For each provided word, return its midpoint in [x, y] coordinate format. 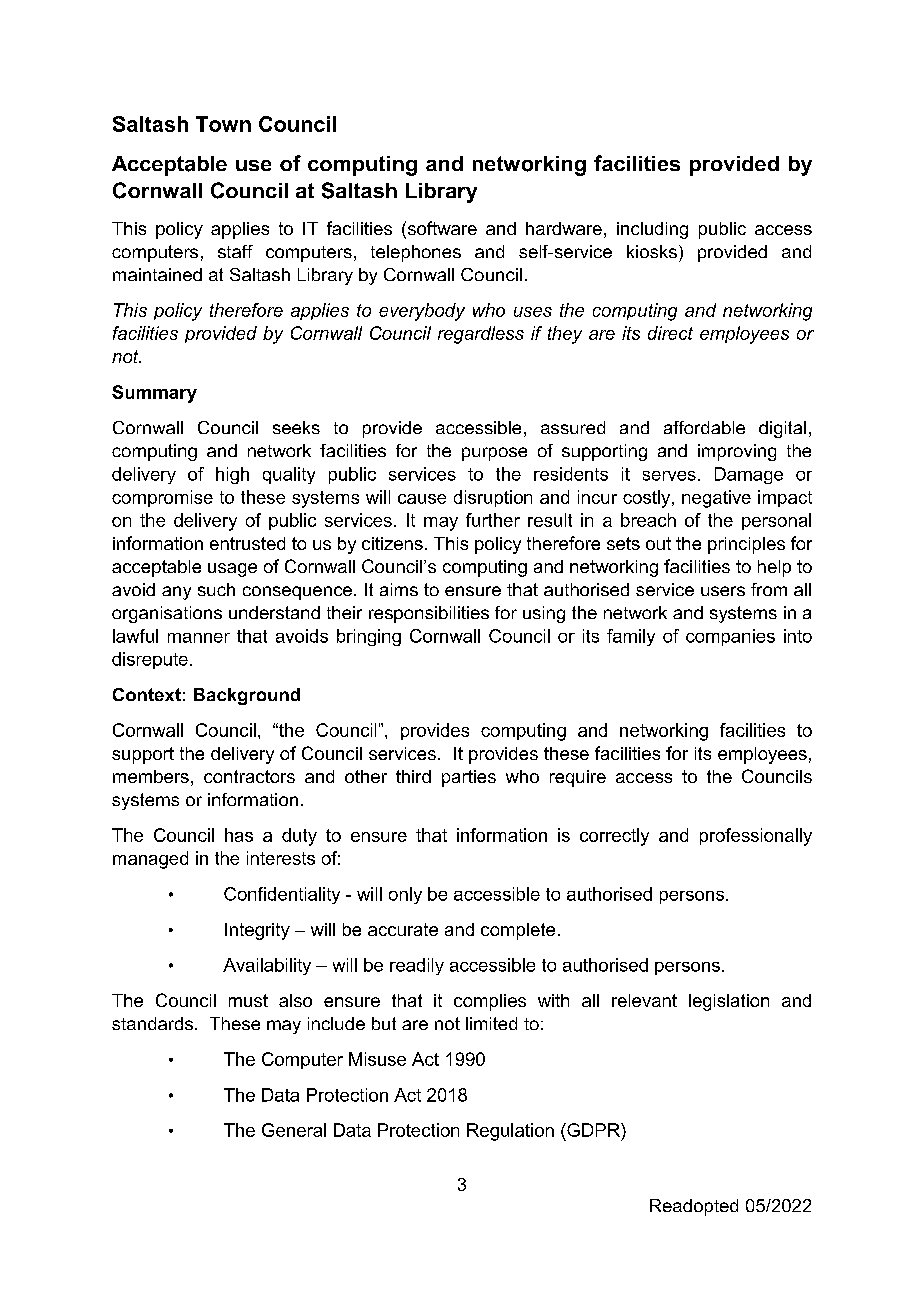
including [652, 230]
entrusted [247, 543]
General [294, 1130]
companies [730, 637]
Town [223, 124]
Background [247, 696]
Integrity [257, 931]
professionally [756, 837]
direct [670, 333]
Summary [154, 394]
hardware [564, 228]
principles [746, 545]
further [493, 520]
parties [469, 778]
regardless [481, 335]
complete [518, 931]
